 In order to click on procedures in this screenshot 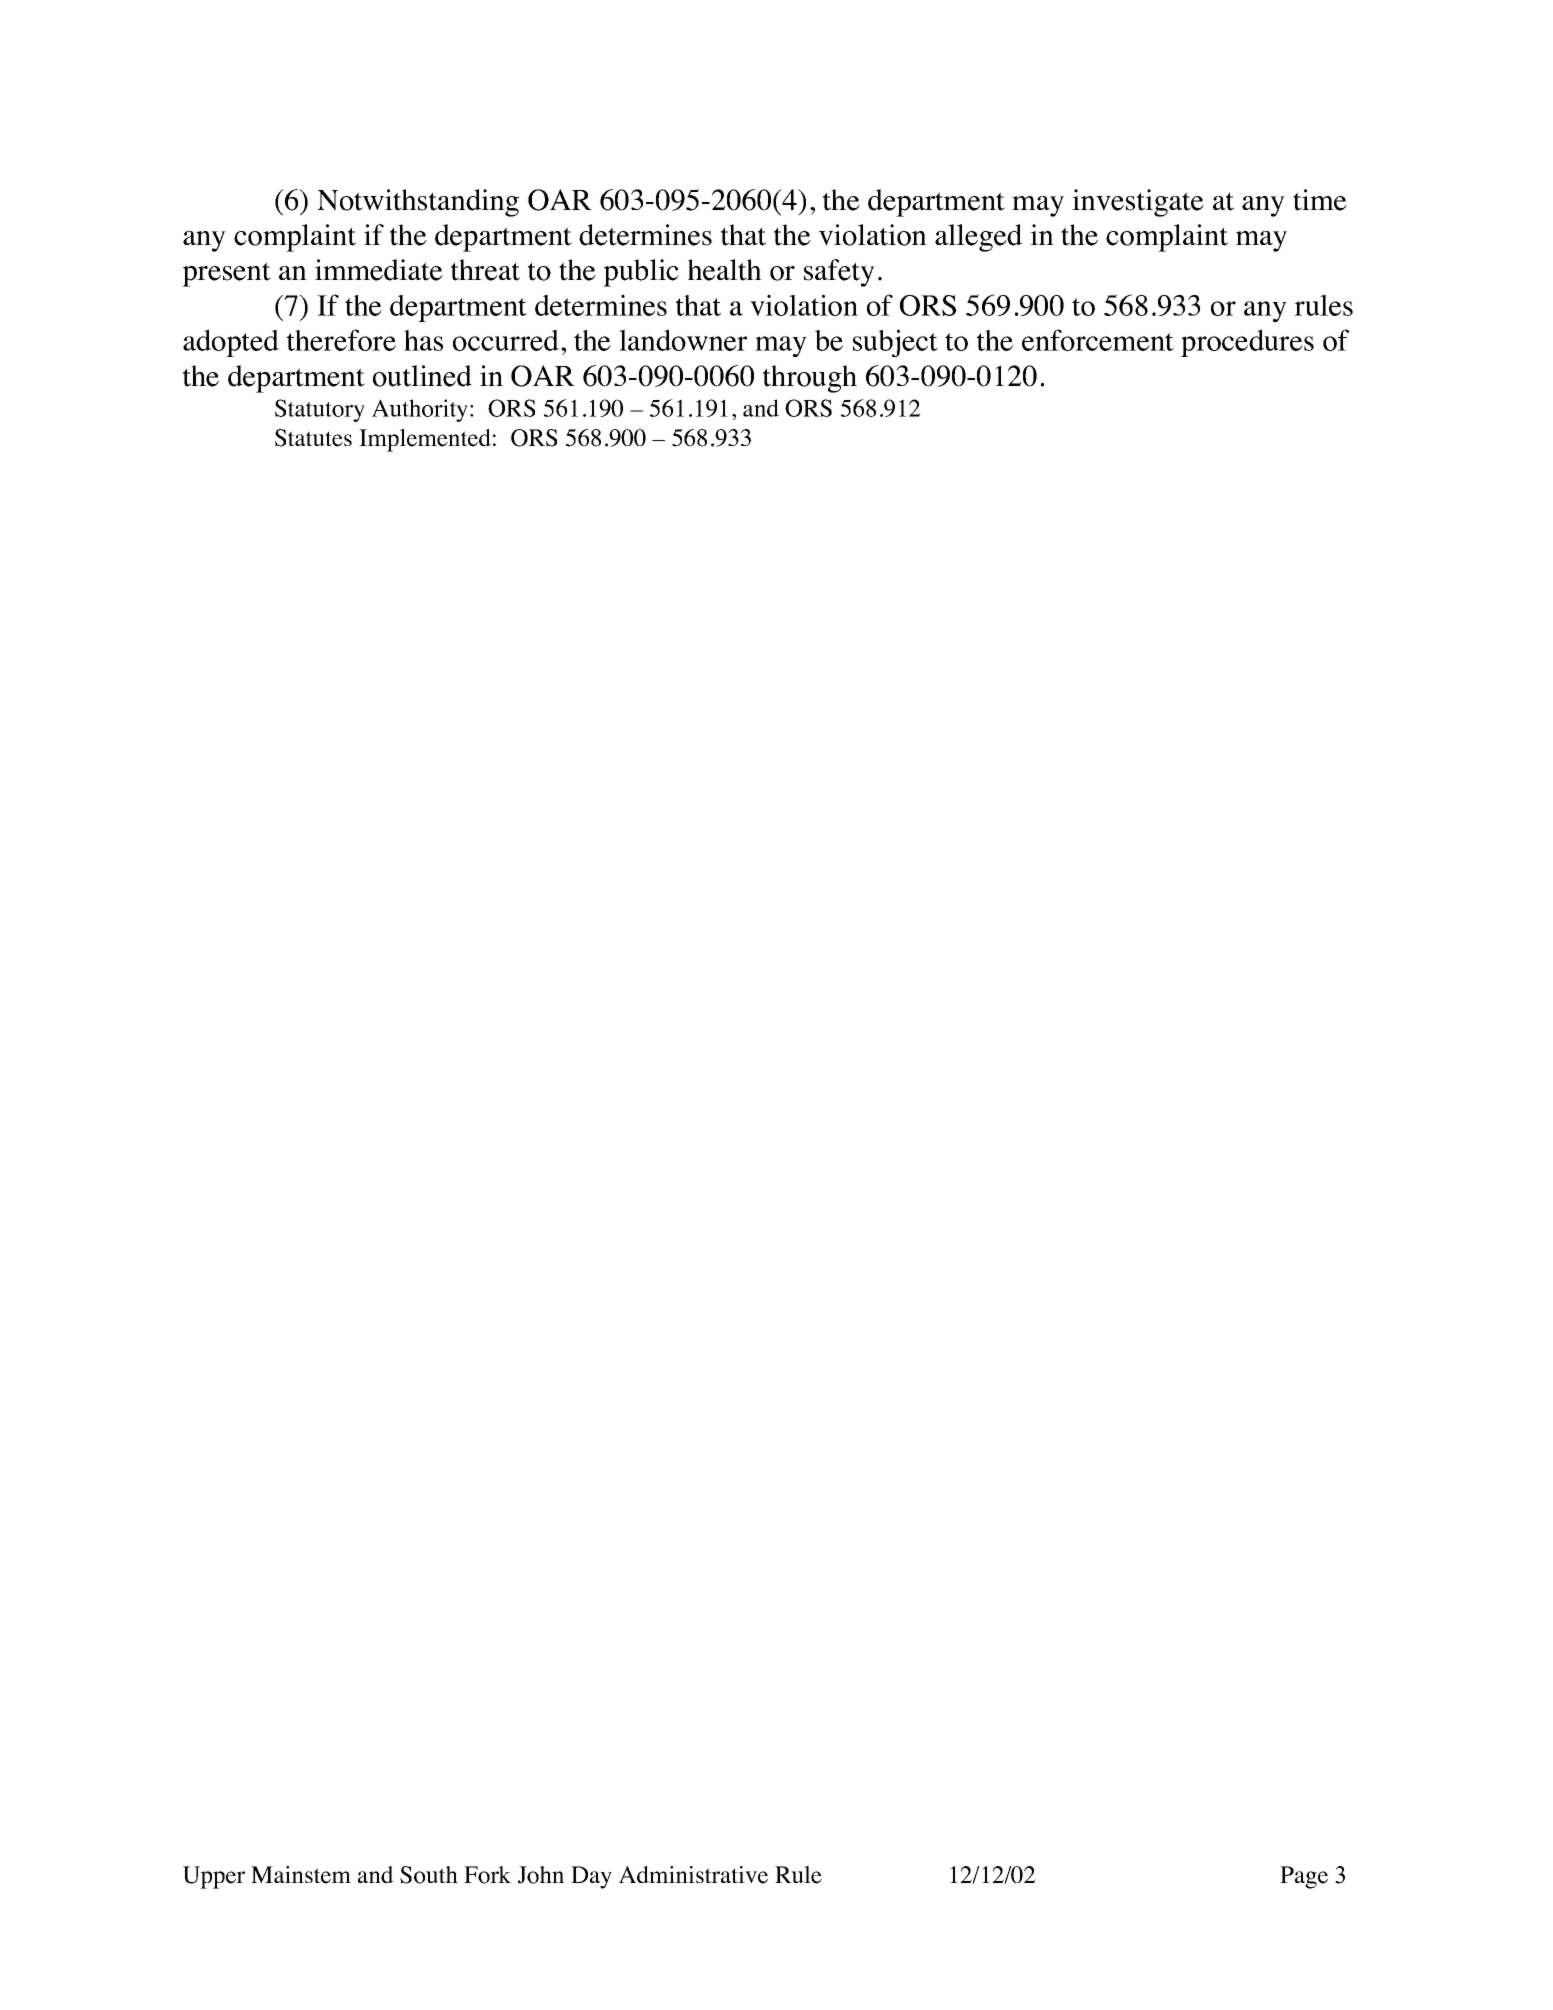, I will do `click(1247, 343)`.
